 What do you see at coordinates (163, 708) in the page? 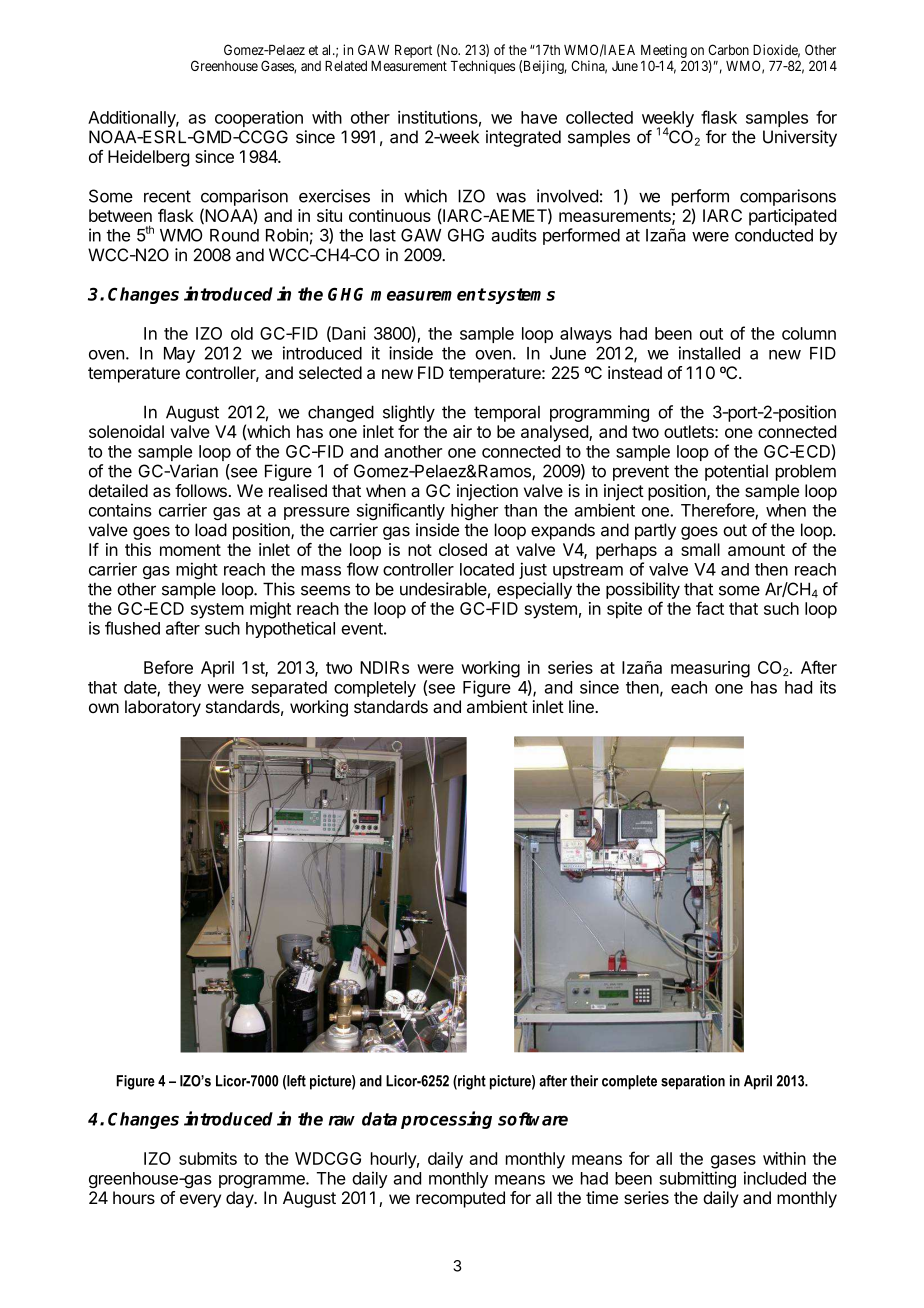
I see `laboratory` at bounding box center [163, 708].
